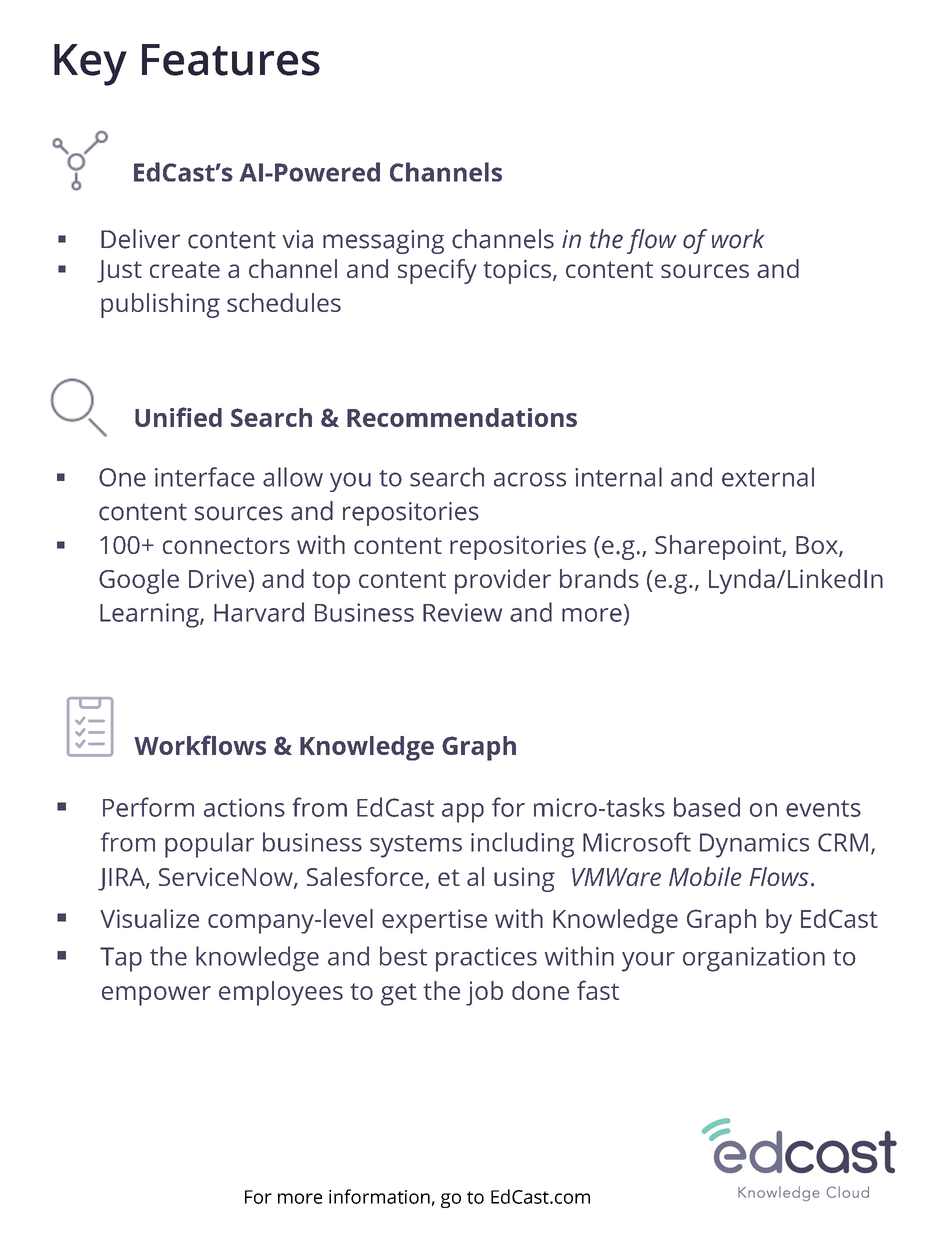  What do you see at coordinates (484, 993) in the screenshot?
I see `job` at bounding box center [484, 993].
